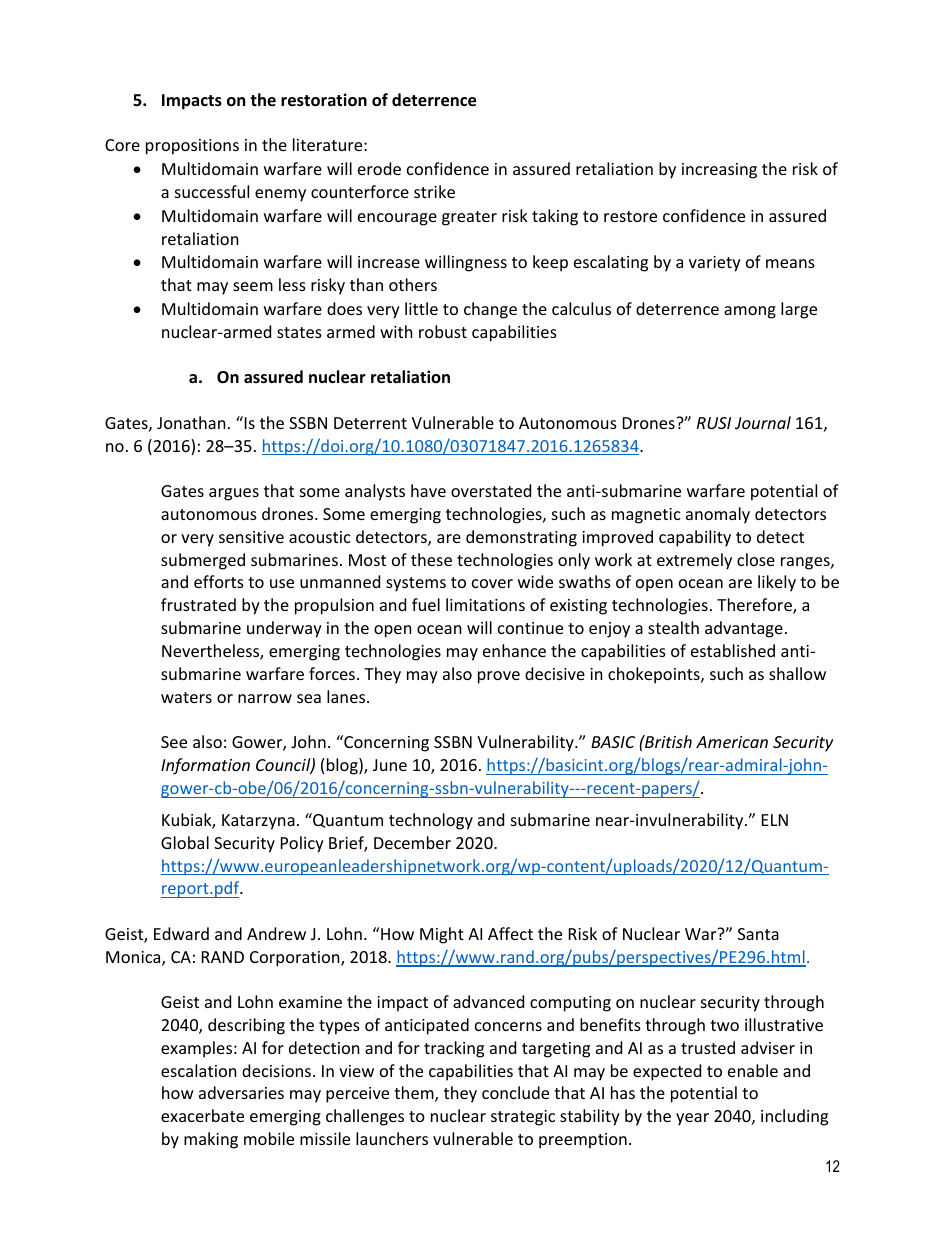 The width and height of the screenshot is (952, 1233). What do you see at coordinates (434, 191) in the screenshot?
I see `strike` at bounding box center [434, 191].
